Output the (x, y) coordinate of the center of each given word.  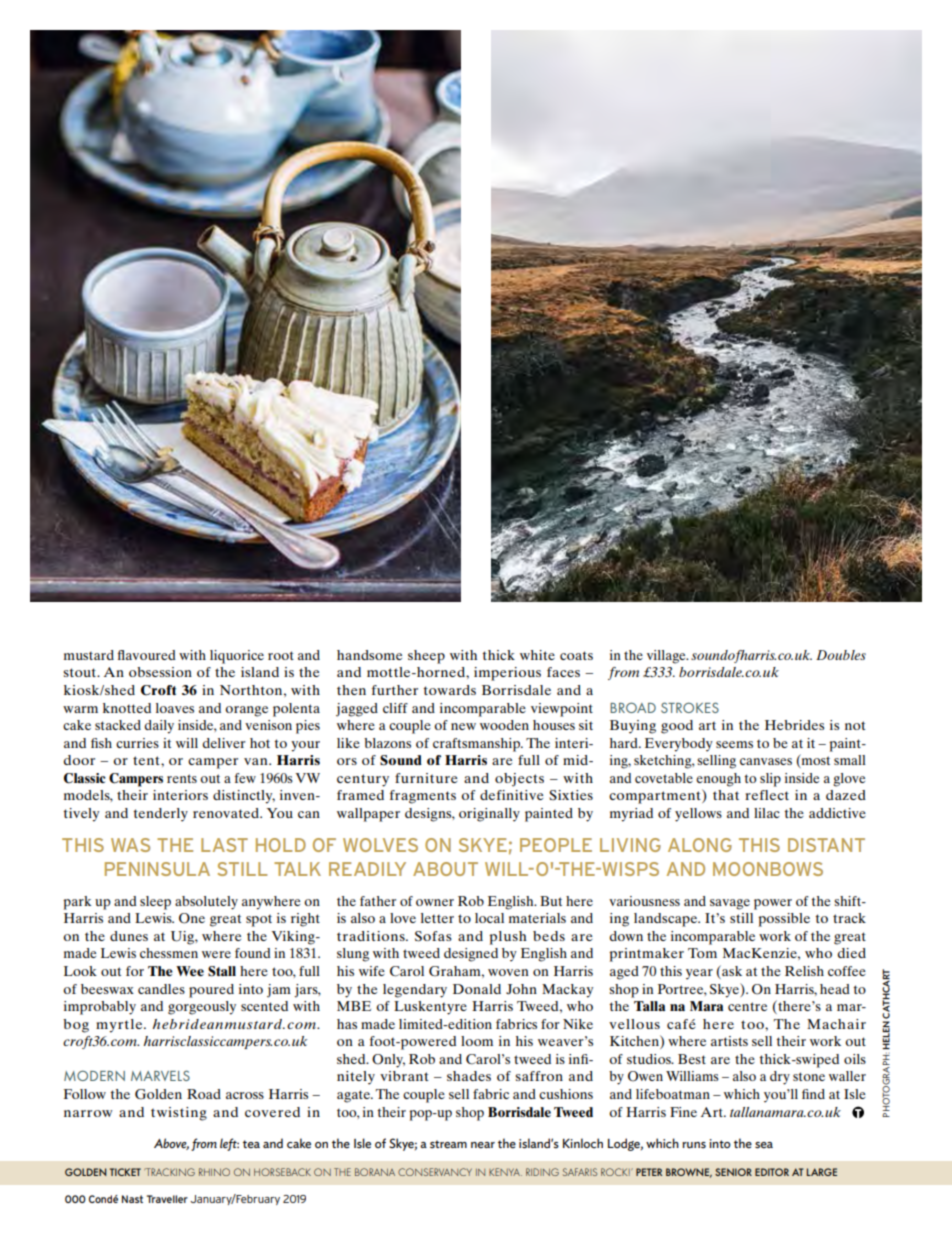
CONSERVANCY (435, 1172)
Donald (477, 989)
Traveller (167, 1199)
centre (747, 1006)
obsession (160, 672)
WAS (130, 845)
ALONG (700, 845)
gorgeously (202, 1008)
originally (489, 815)
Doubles (841, 655)
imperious (507, 674)
